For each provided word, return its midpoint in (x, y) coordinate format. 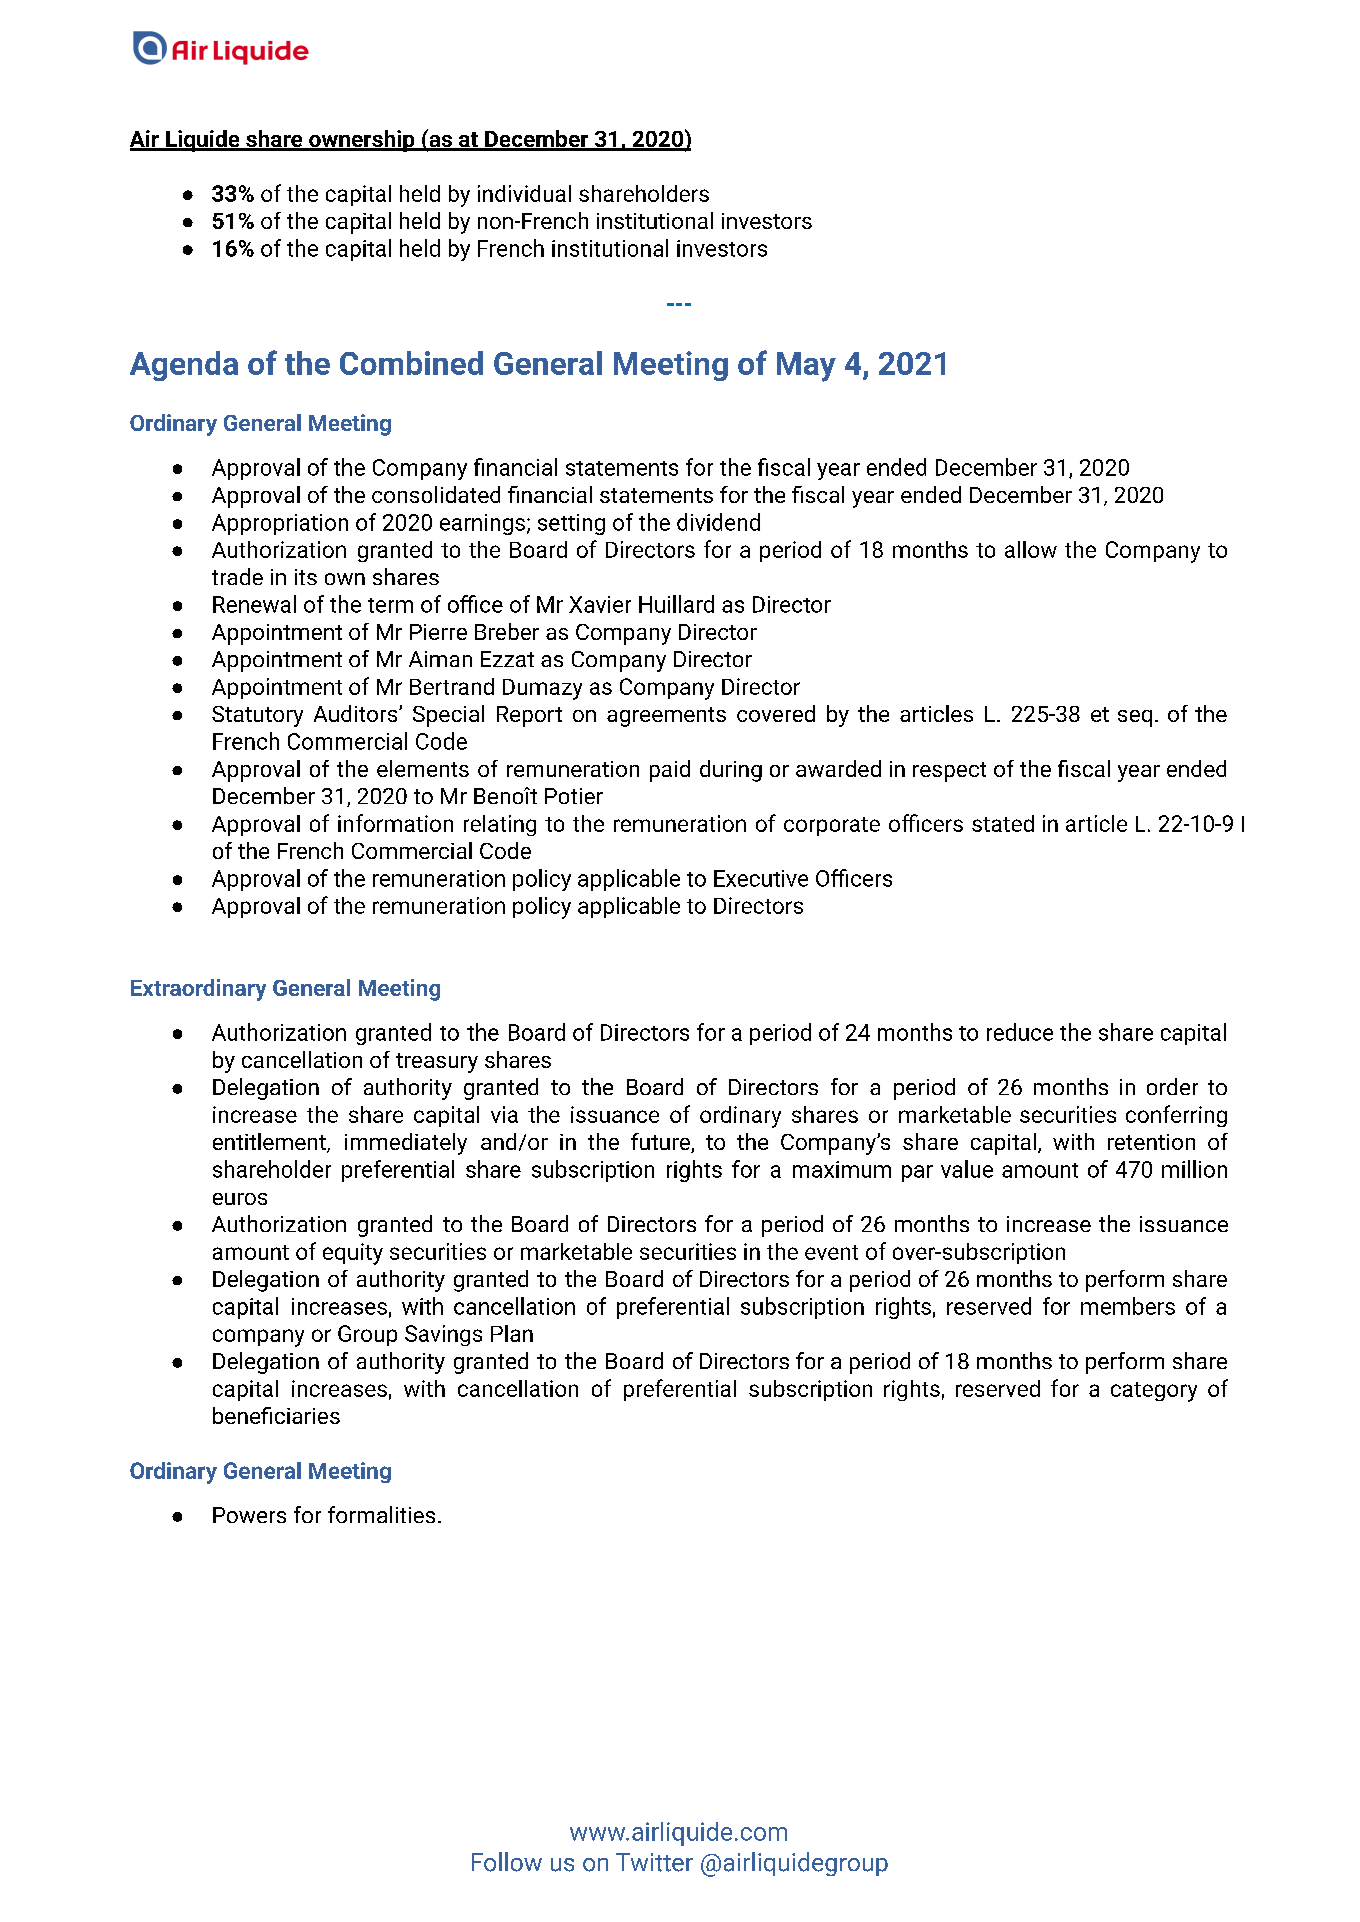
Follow (507, 1862)
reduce (1020, 1032)
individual (524, 193)
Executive (761, 878)
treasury (437, 1063)
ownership (362, 141)
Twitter (654, 1862)
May (806, 367)
